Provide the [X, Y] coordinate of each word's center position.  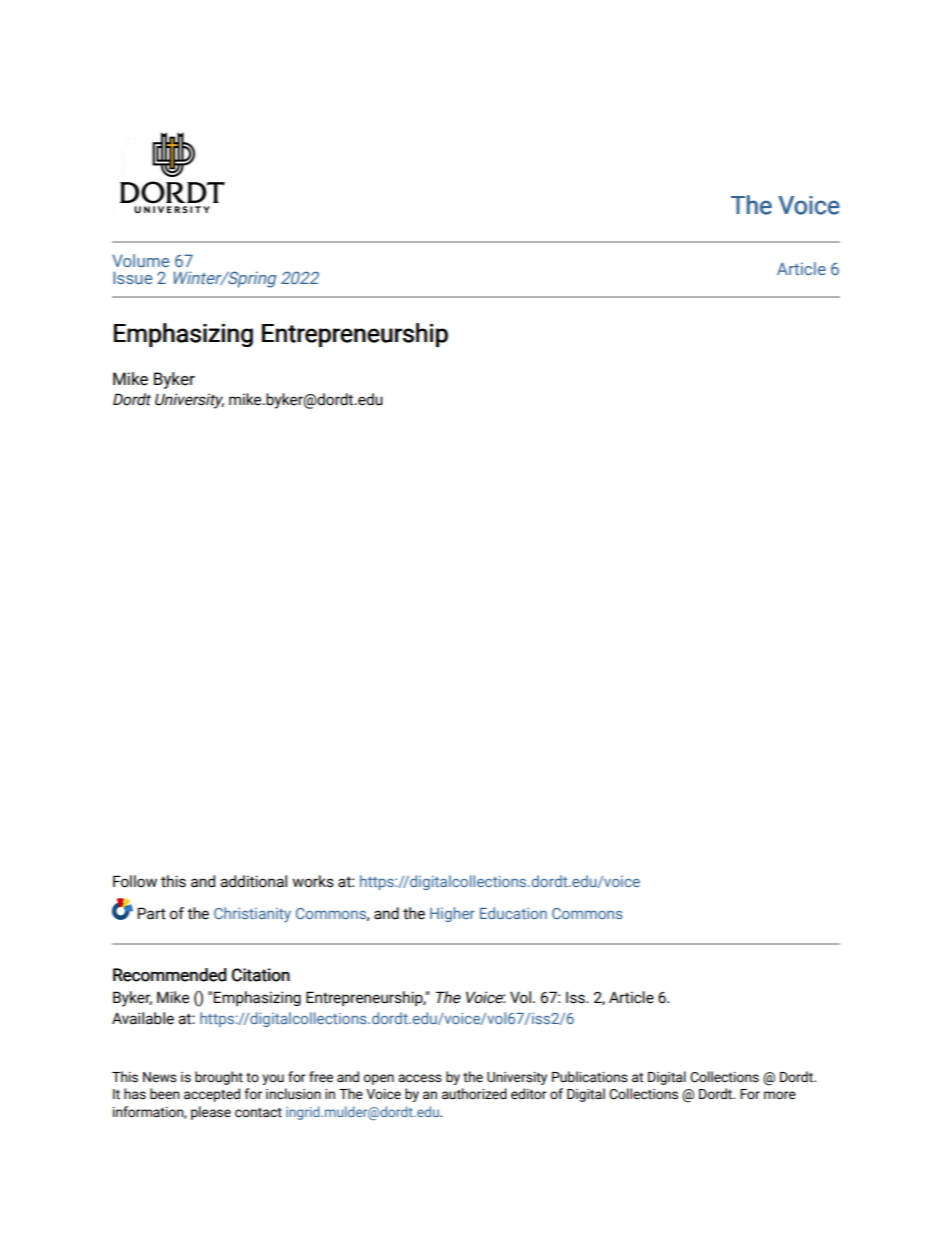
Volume [140, 260]
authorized [474, 1094]
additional [253, 881]
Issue [132, 277]
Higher [452, 914]
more [780, 1095]
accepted [212, 1095]
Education [513, 913]
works [313, 881]
